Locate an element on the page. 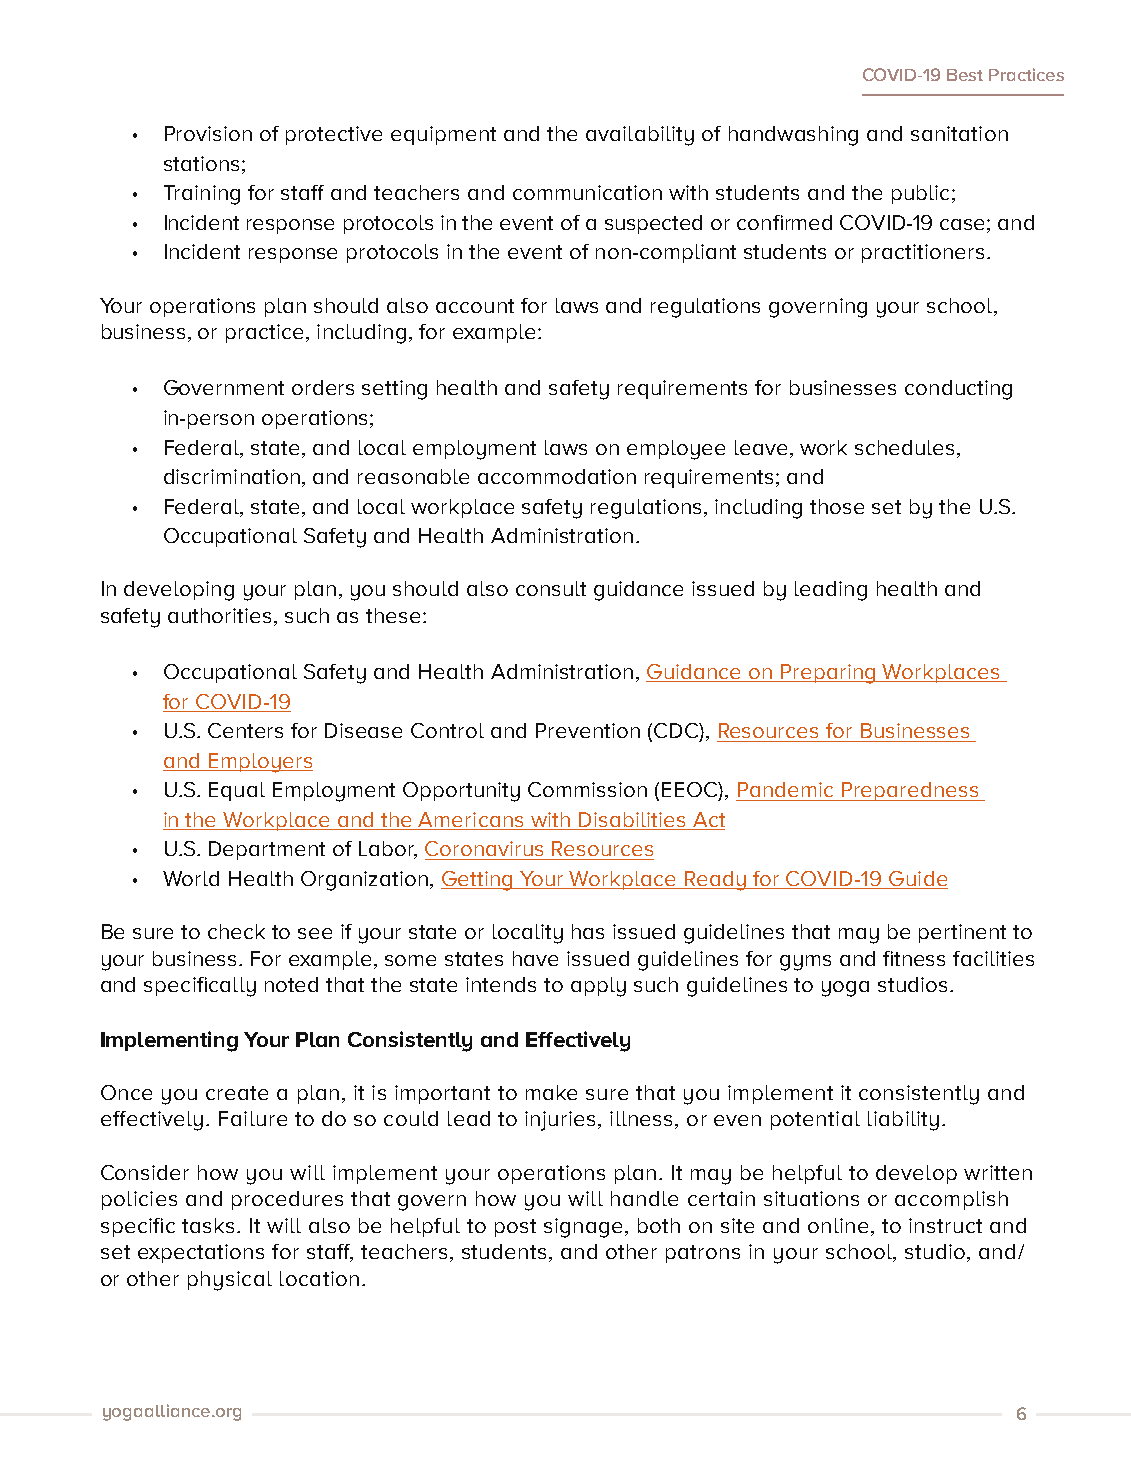 The image size is (1131, 1463). fitness is located at coordinates (914, 958).
